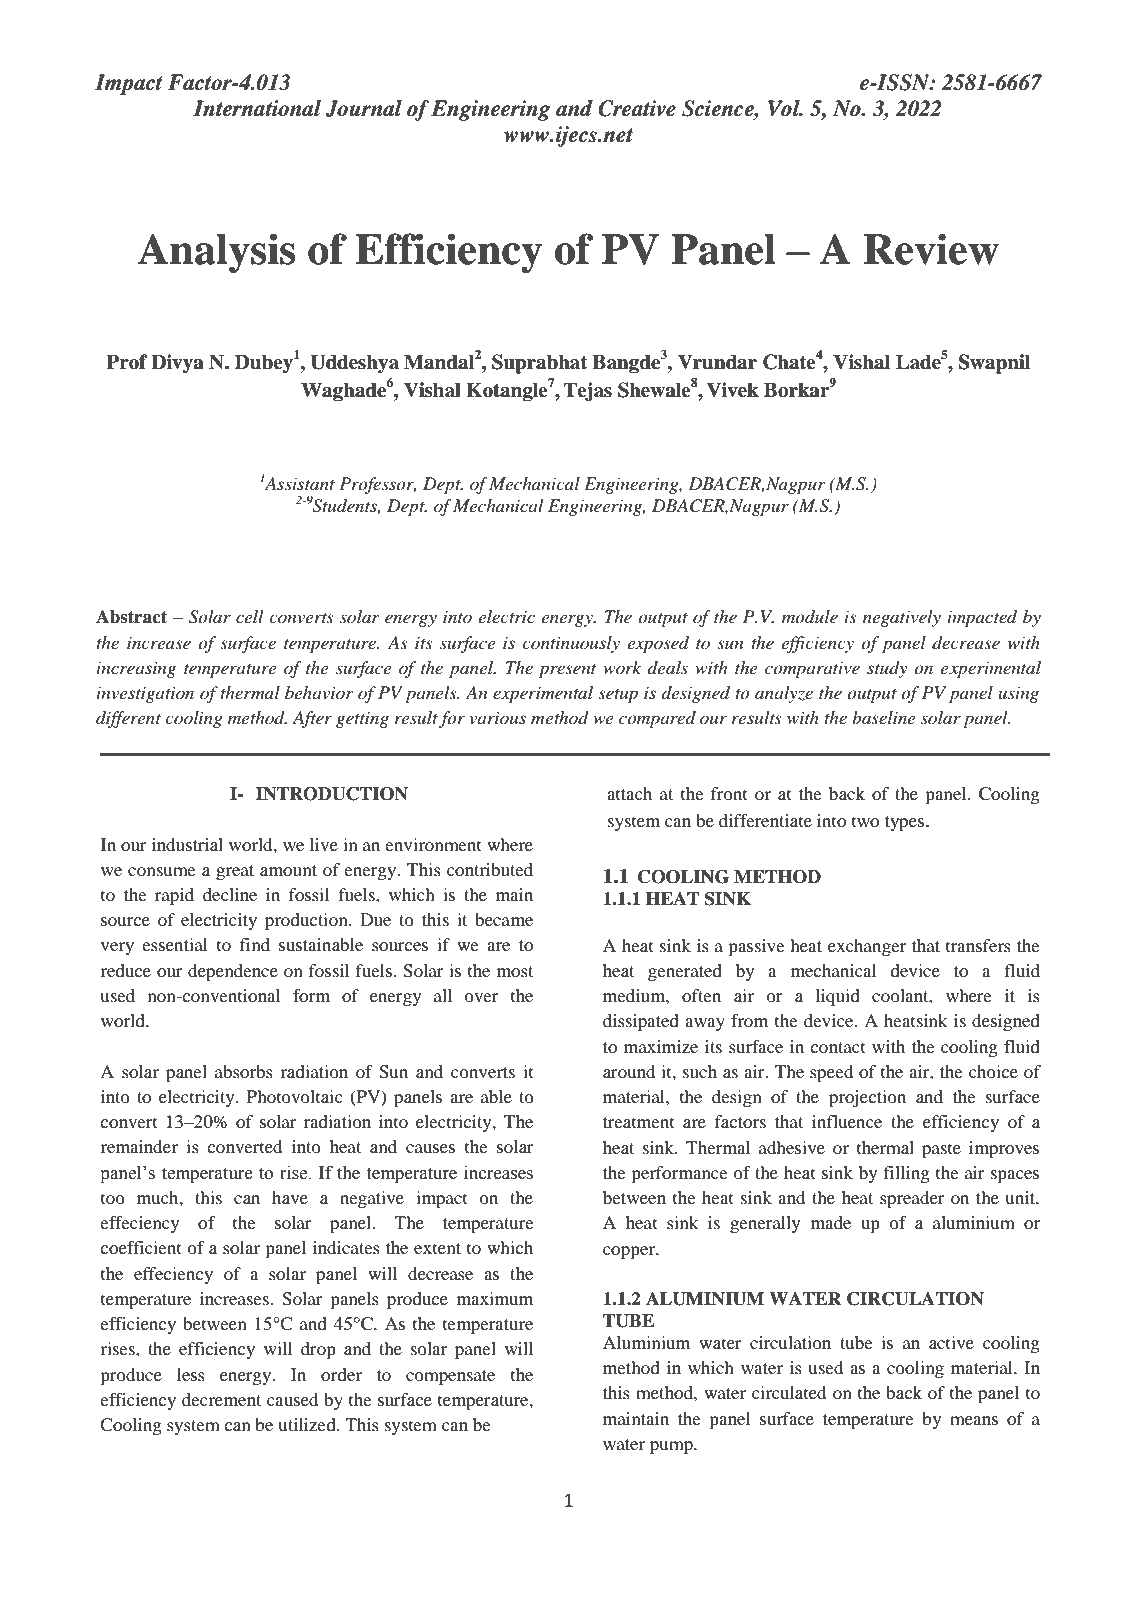 This screenshot has width=1137, height=1607. I want to click on International, so click(257, 108).
